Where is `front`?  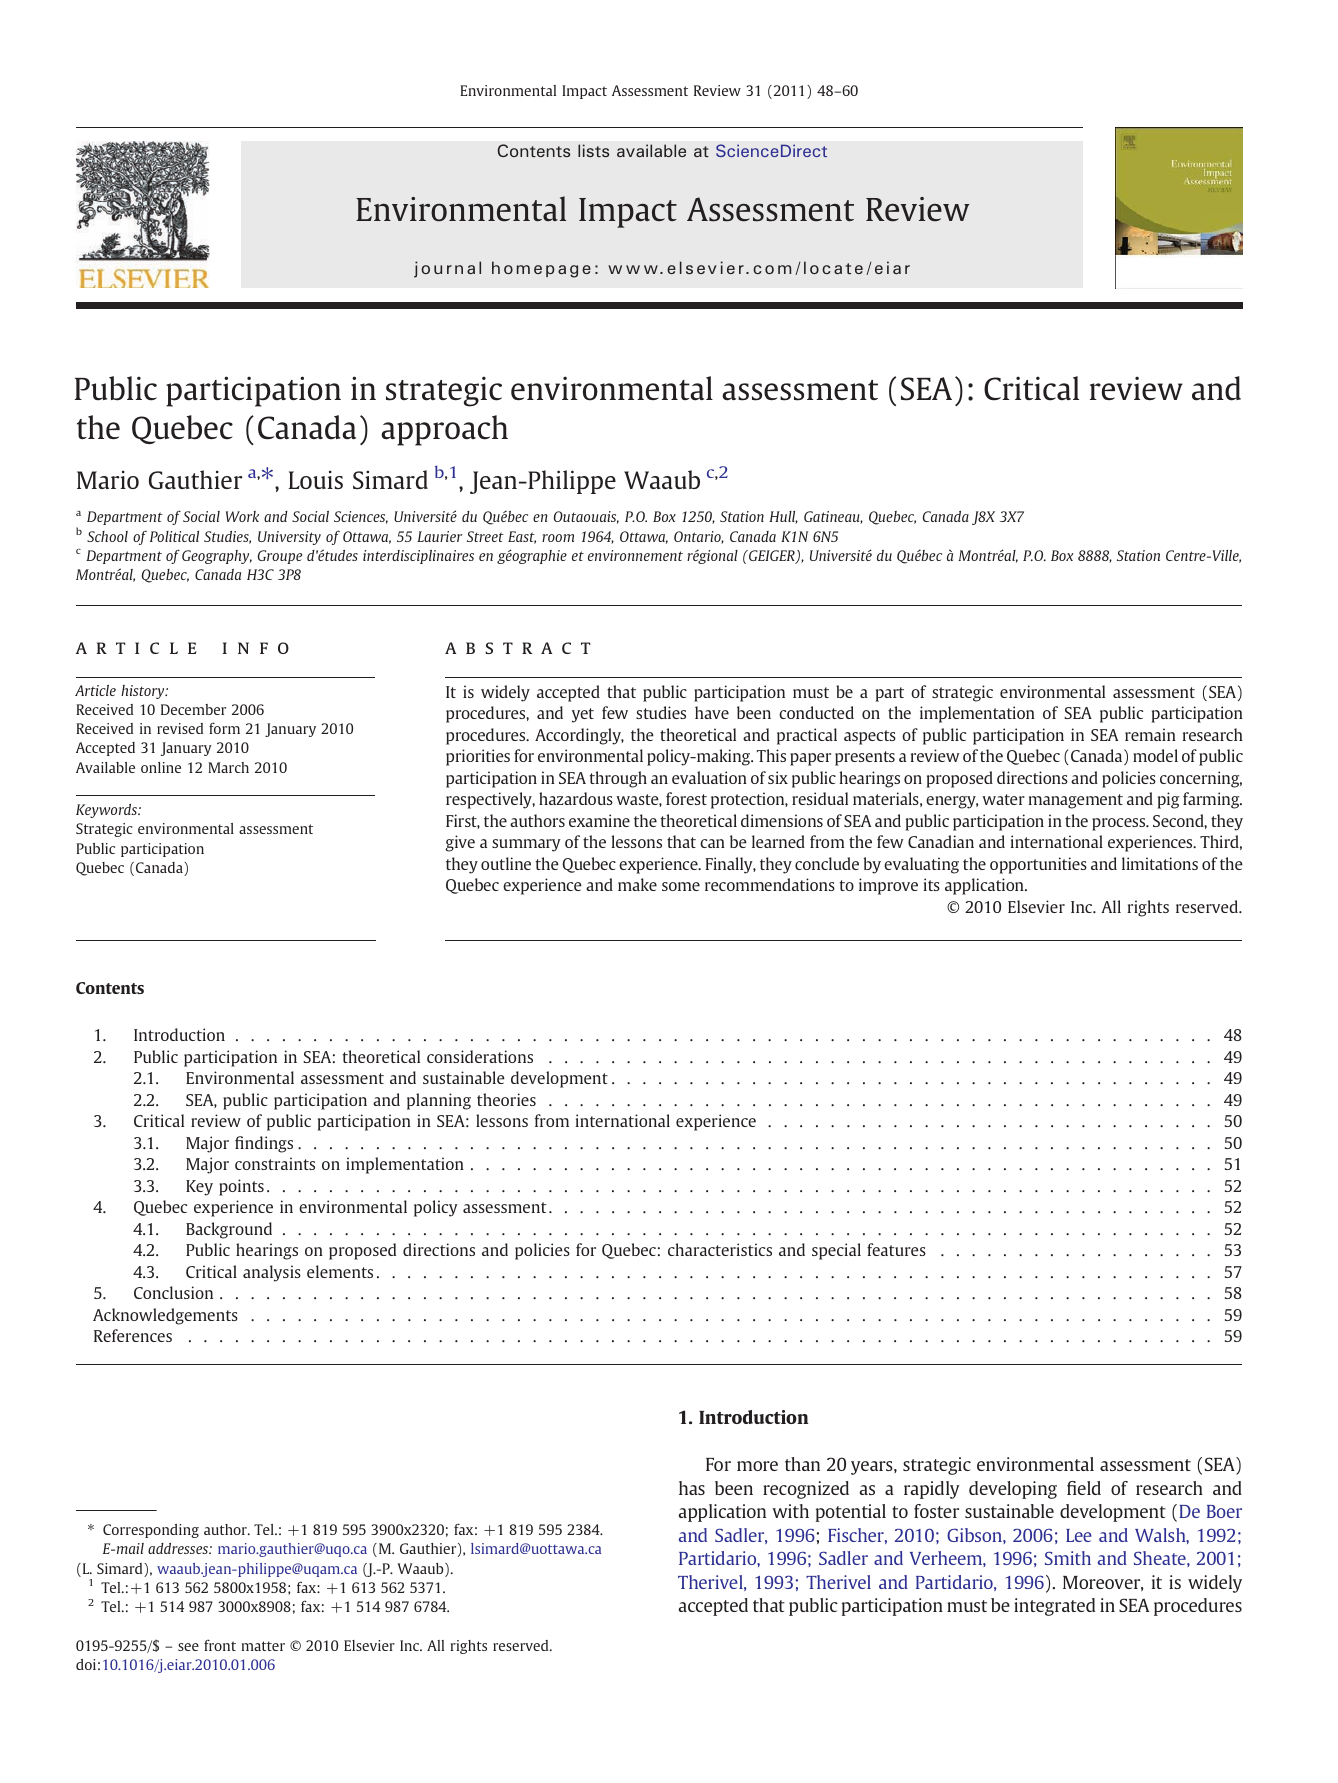 front is located at coordinates (220, 1645).
